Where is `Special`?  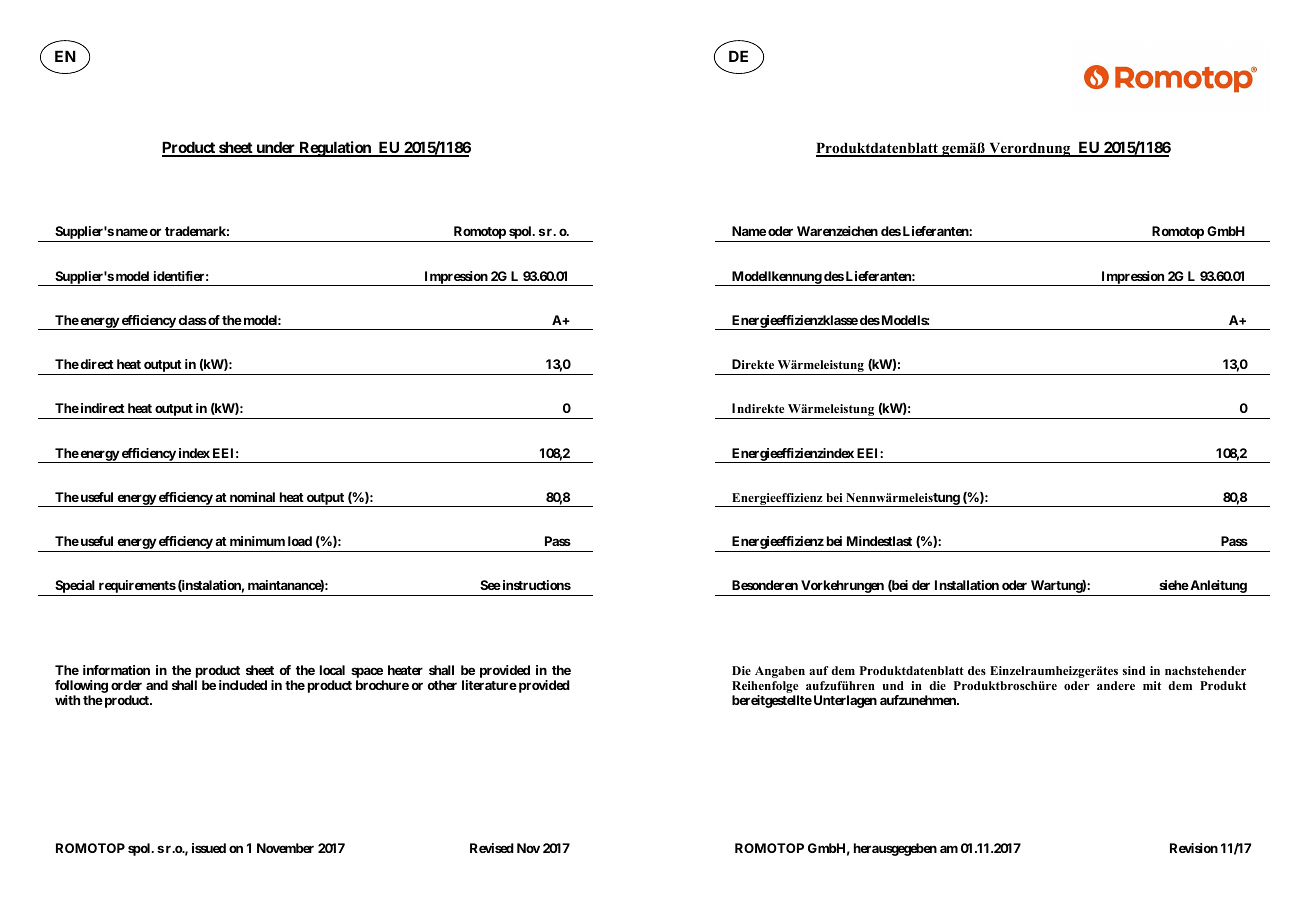 Special is located at coordinates (75, 588).
